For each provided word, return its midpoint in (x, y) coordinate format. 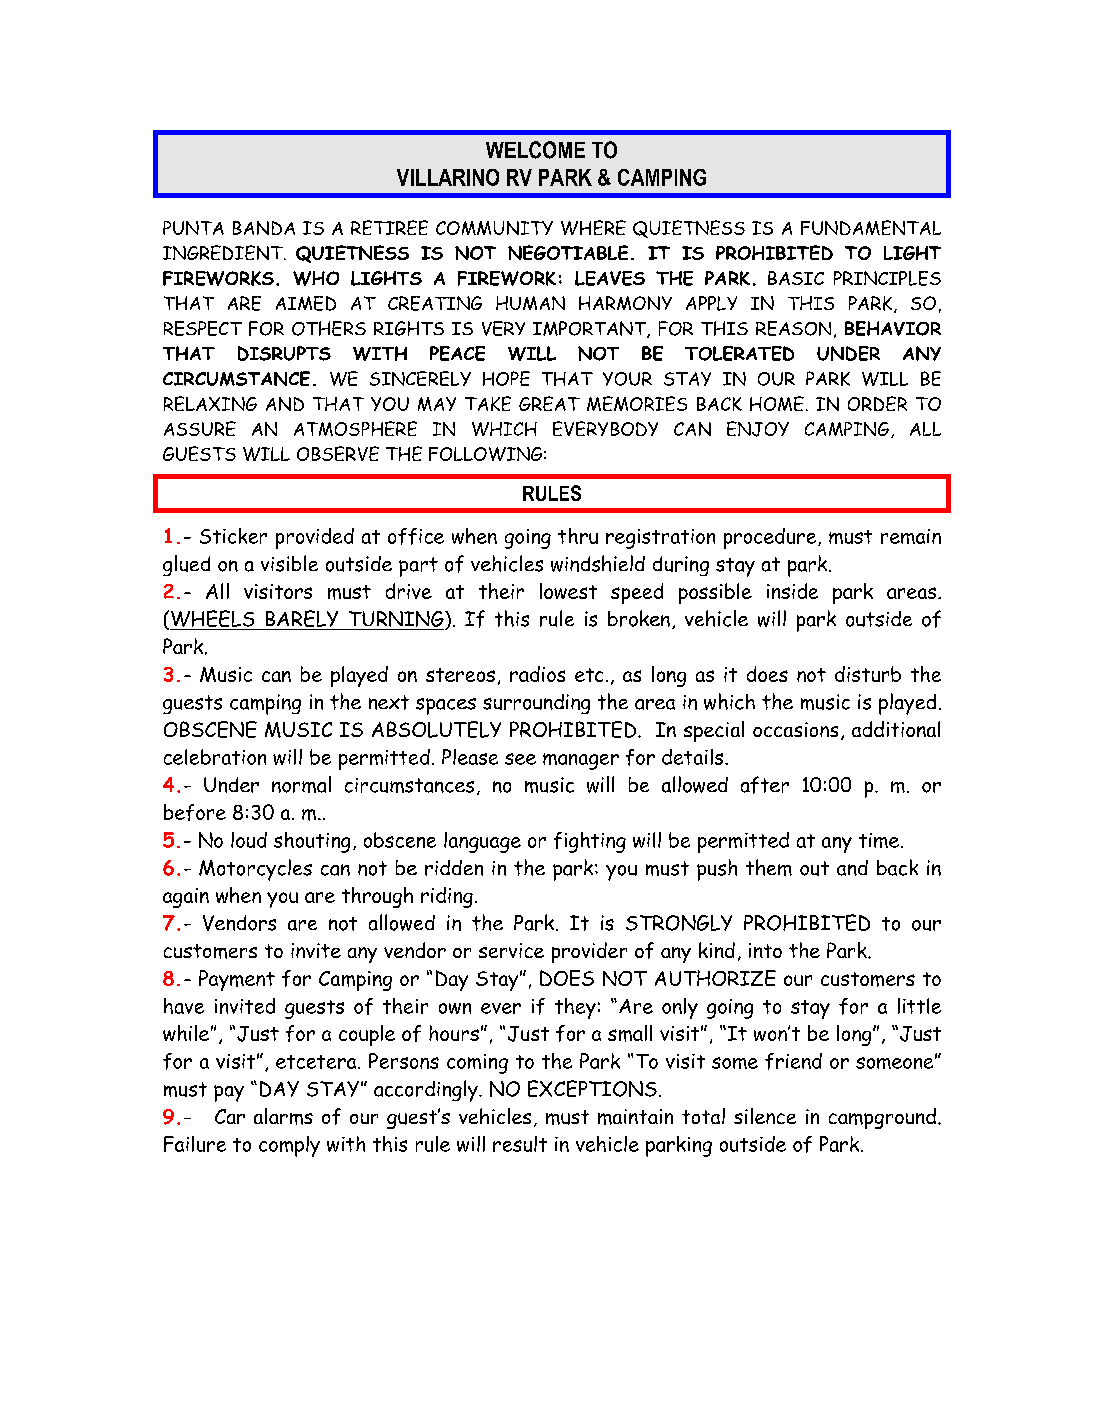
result (520, 1144)
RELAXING (210, 403)
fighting (590, 842)
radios (537, 674)
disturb (868, 674)
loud (249, 840)
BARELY (302, 620)
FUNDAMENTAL (871, 227)
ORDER (877, 403)
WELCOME (535, 150)
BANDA (264, 228)
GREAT (549, 403)
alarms (283, 1116)
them (769, 867)
